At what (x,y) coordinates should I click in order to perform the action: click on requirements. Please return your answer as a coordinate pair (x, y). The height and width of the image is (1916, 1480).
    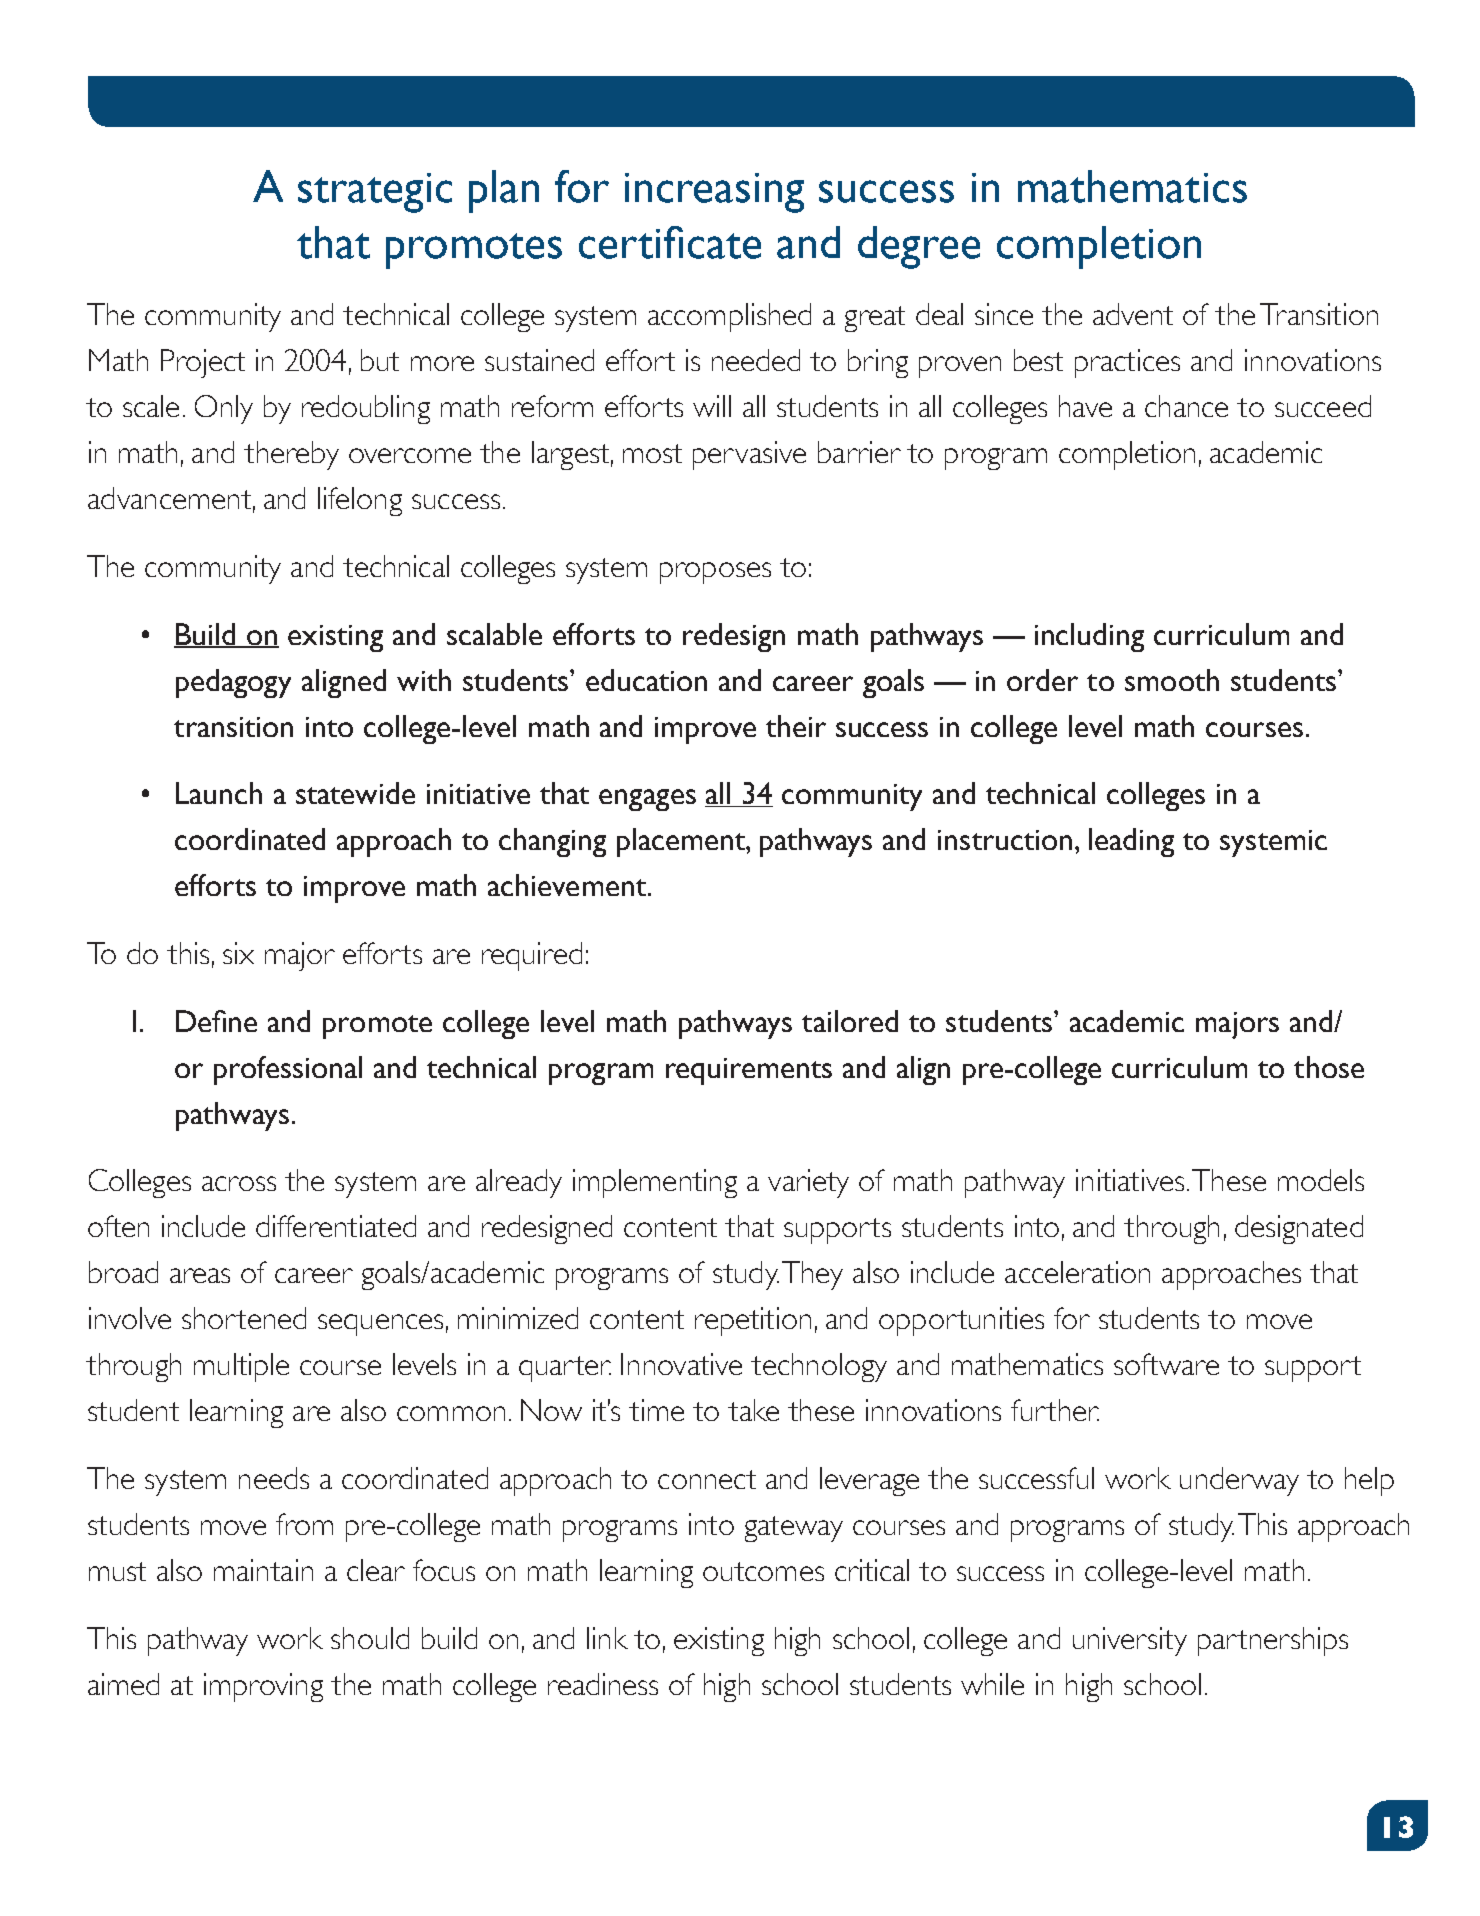
    Looking at the image, I should click on (749, 1071).
